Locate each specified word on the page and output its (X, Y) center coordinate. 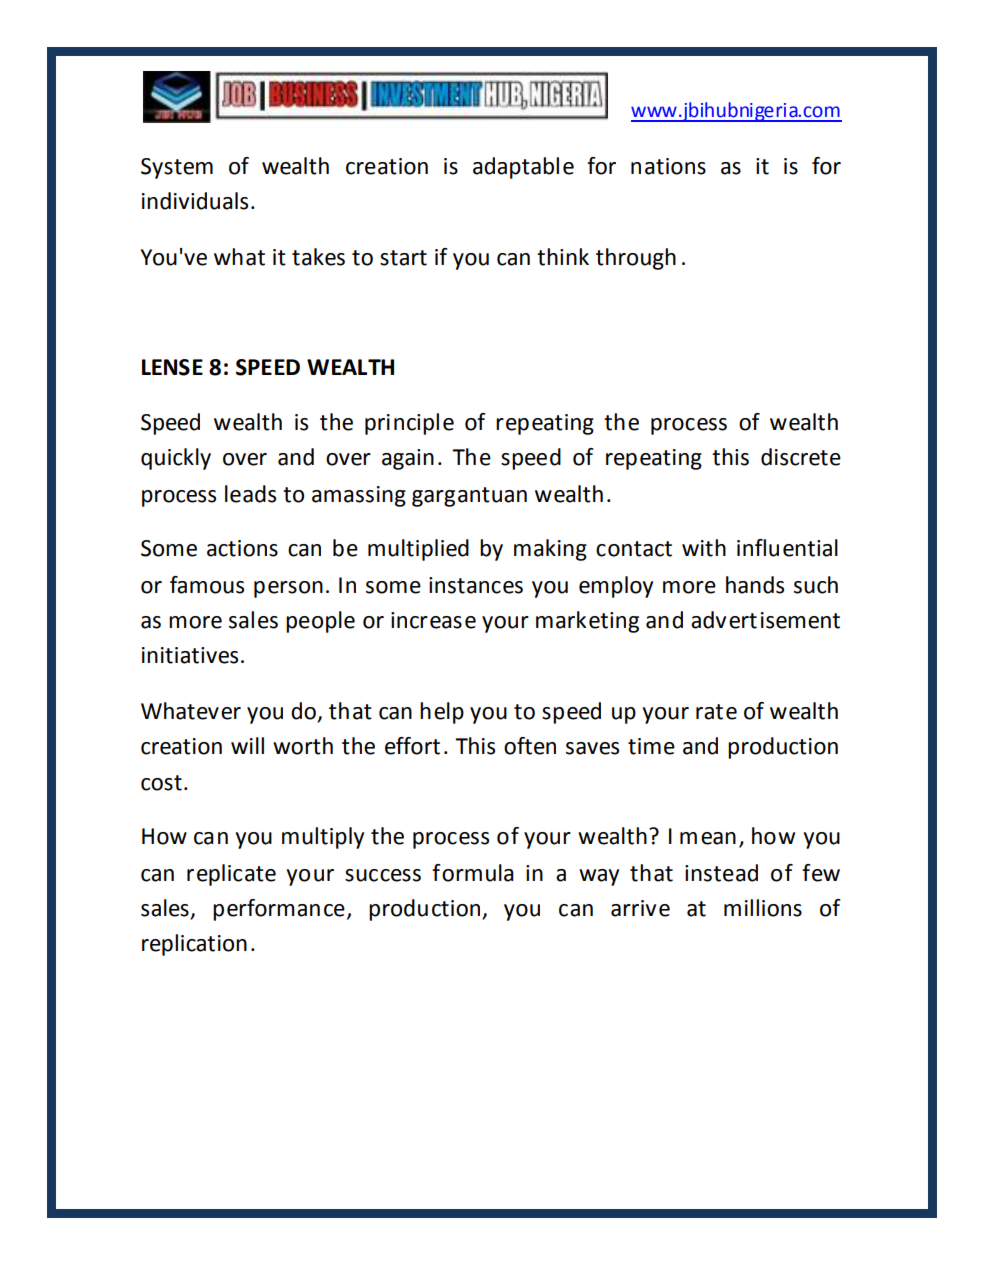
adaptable (523, 168)
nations (668, 166)
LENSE (172, 367)
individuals (195, 201)
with (704, 548)
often (530, 746)
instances (476, 585)
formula (473, 873)
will (247, 745)
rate (716, 712)
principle (409, 424)
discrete (801, 457)
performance (279, 910)
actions (242, 548)
